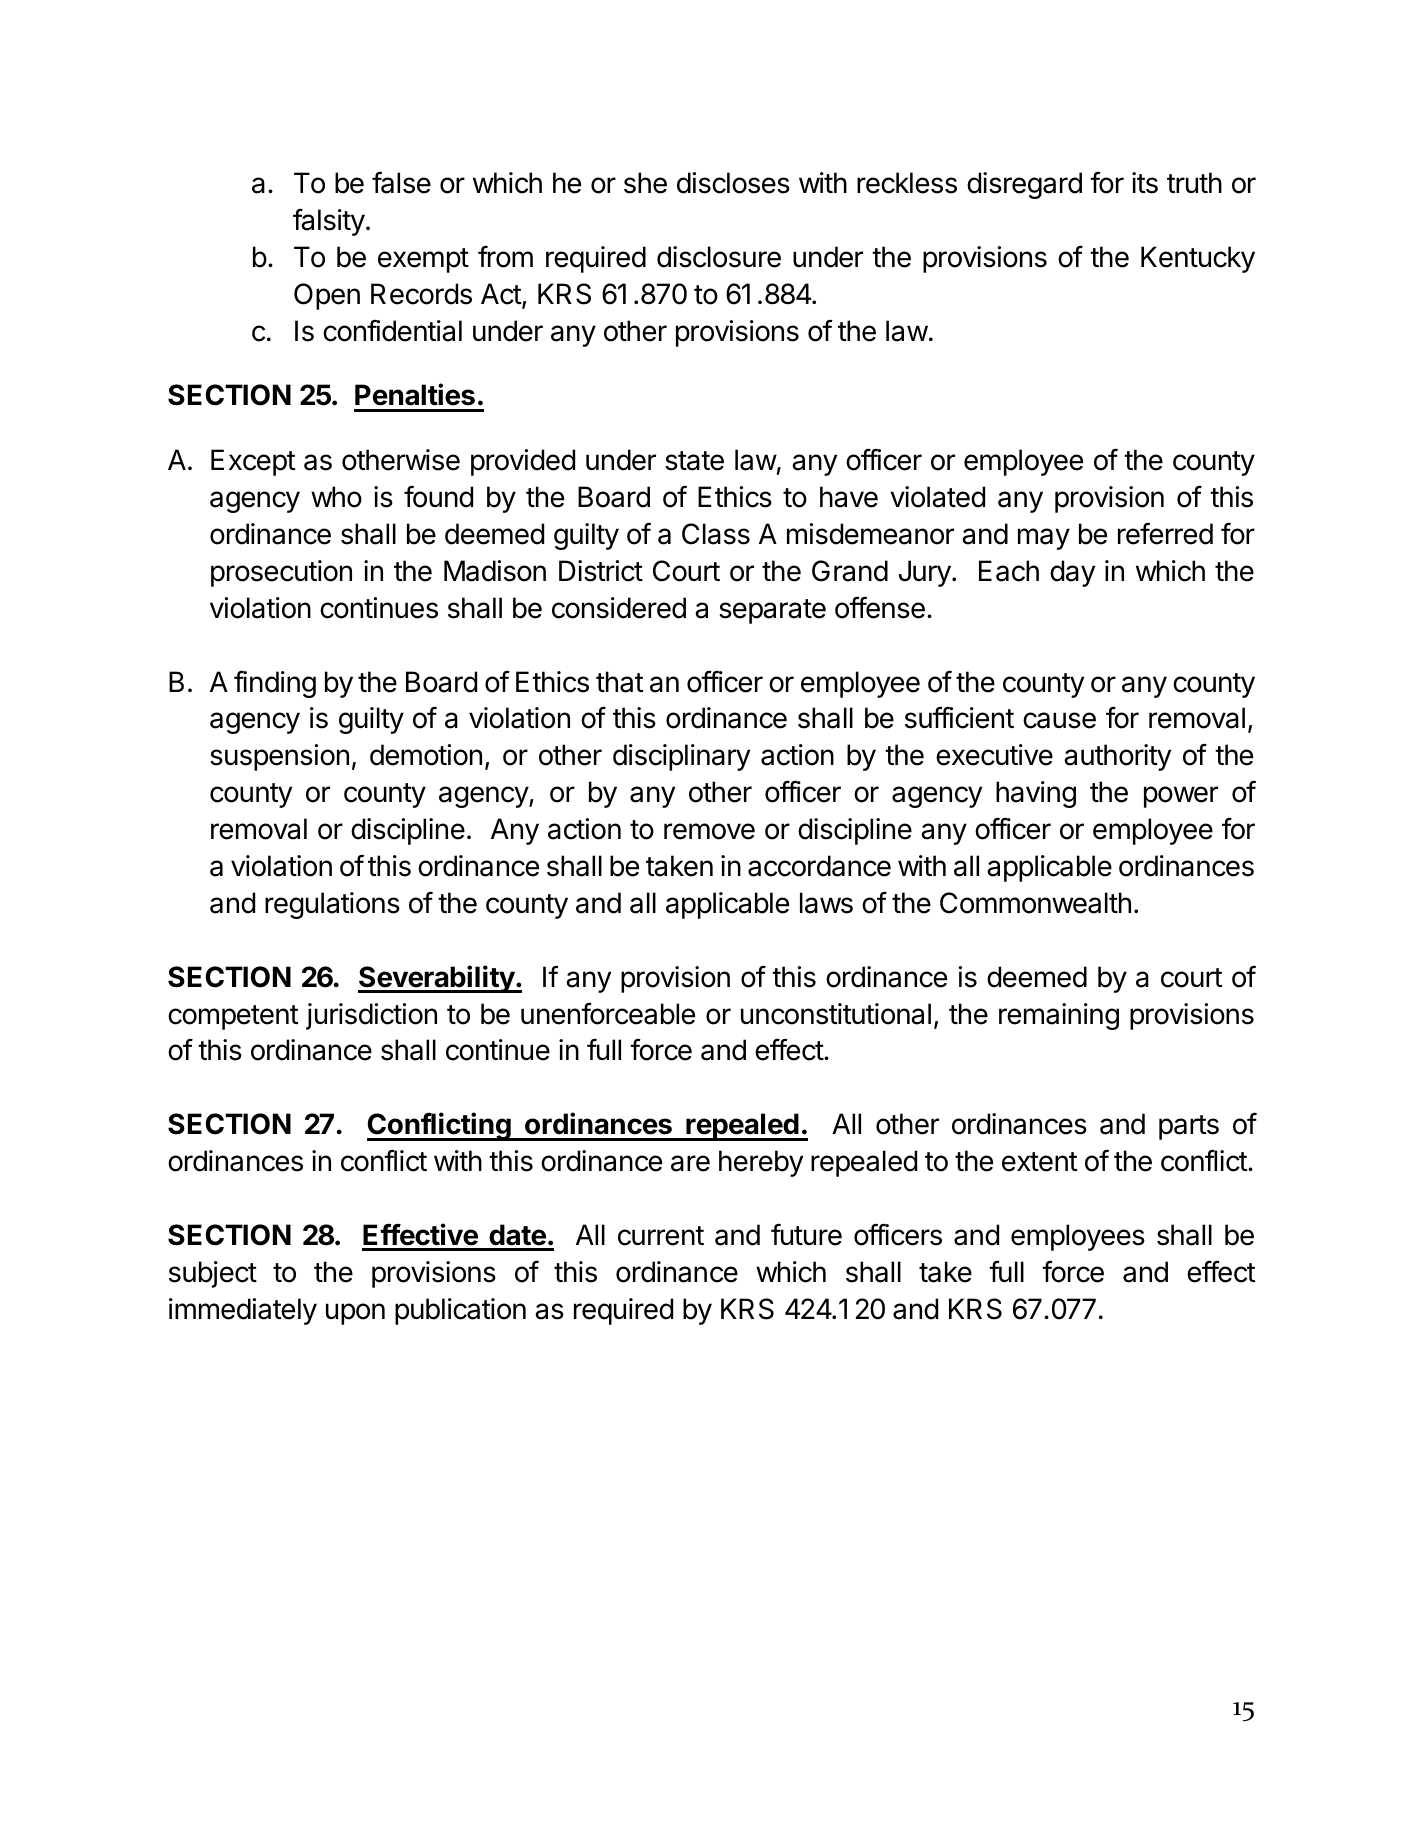 The image size is (1422, 1841). What do you see at coordinates (329, 222) in the page?
I see `falsity` at bounding box center [329, 222].
